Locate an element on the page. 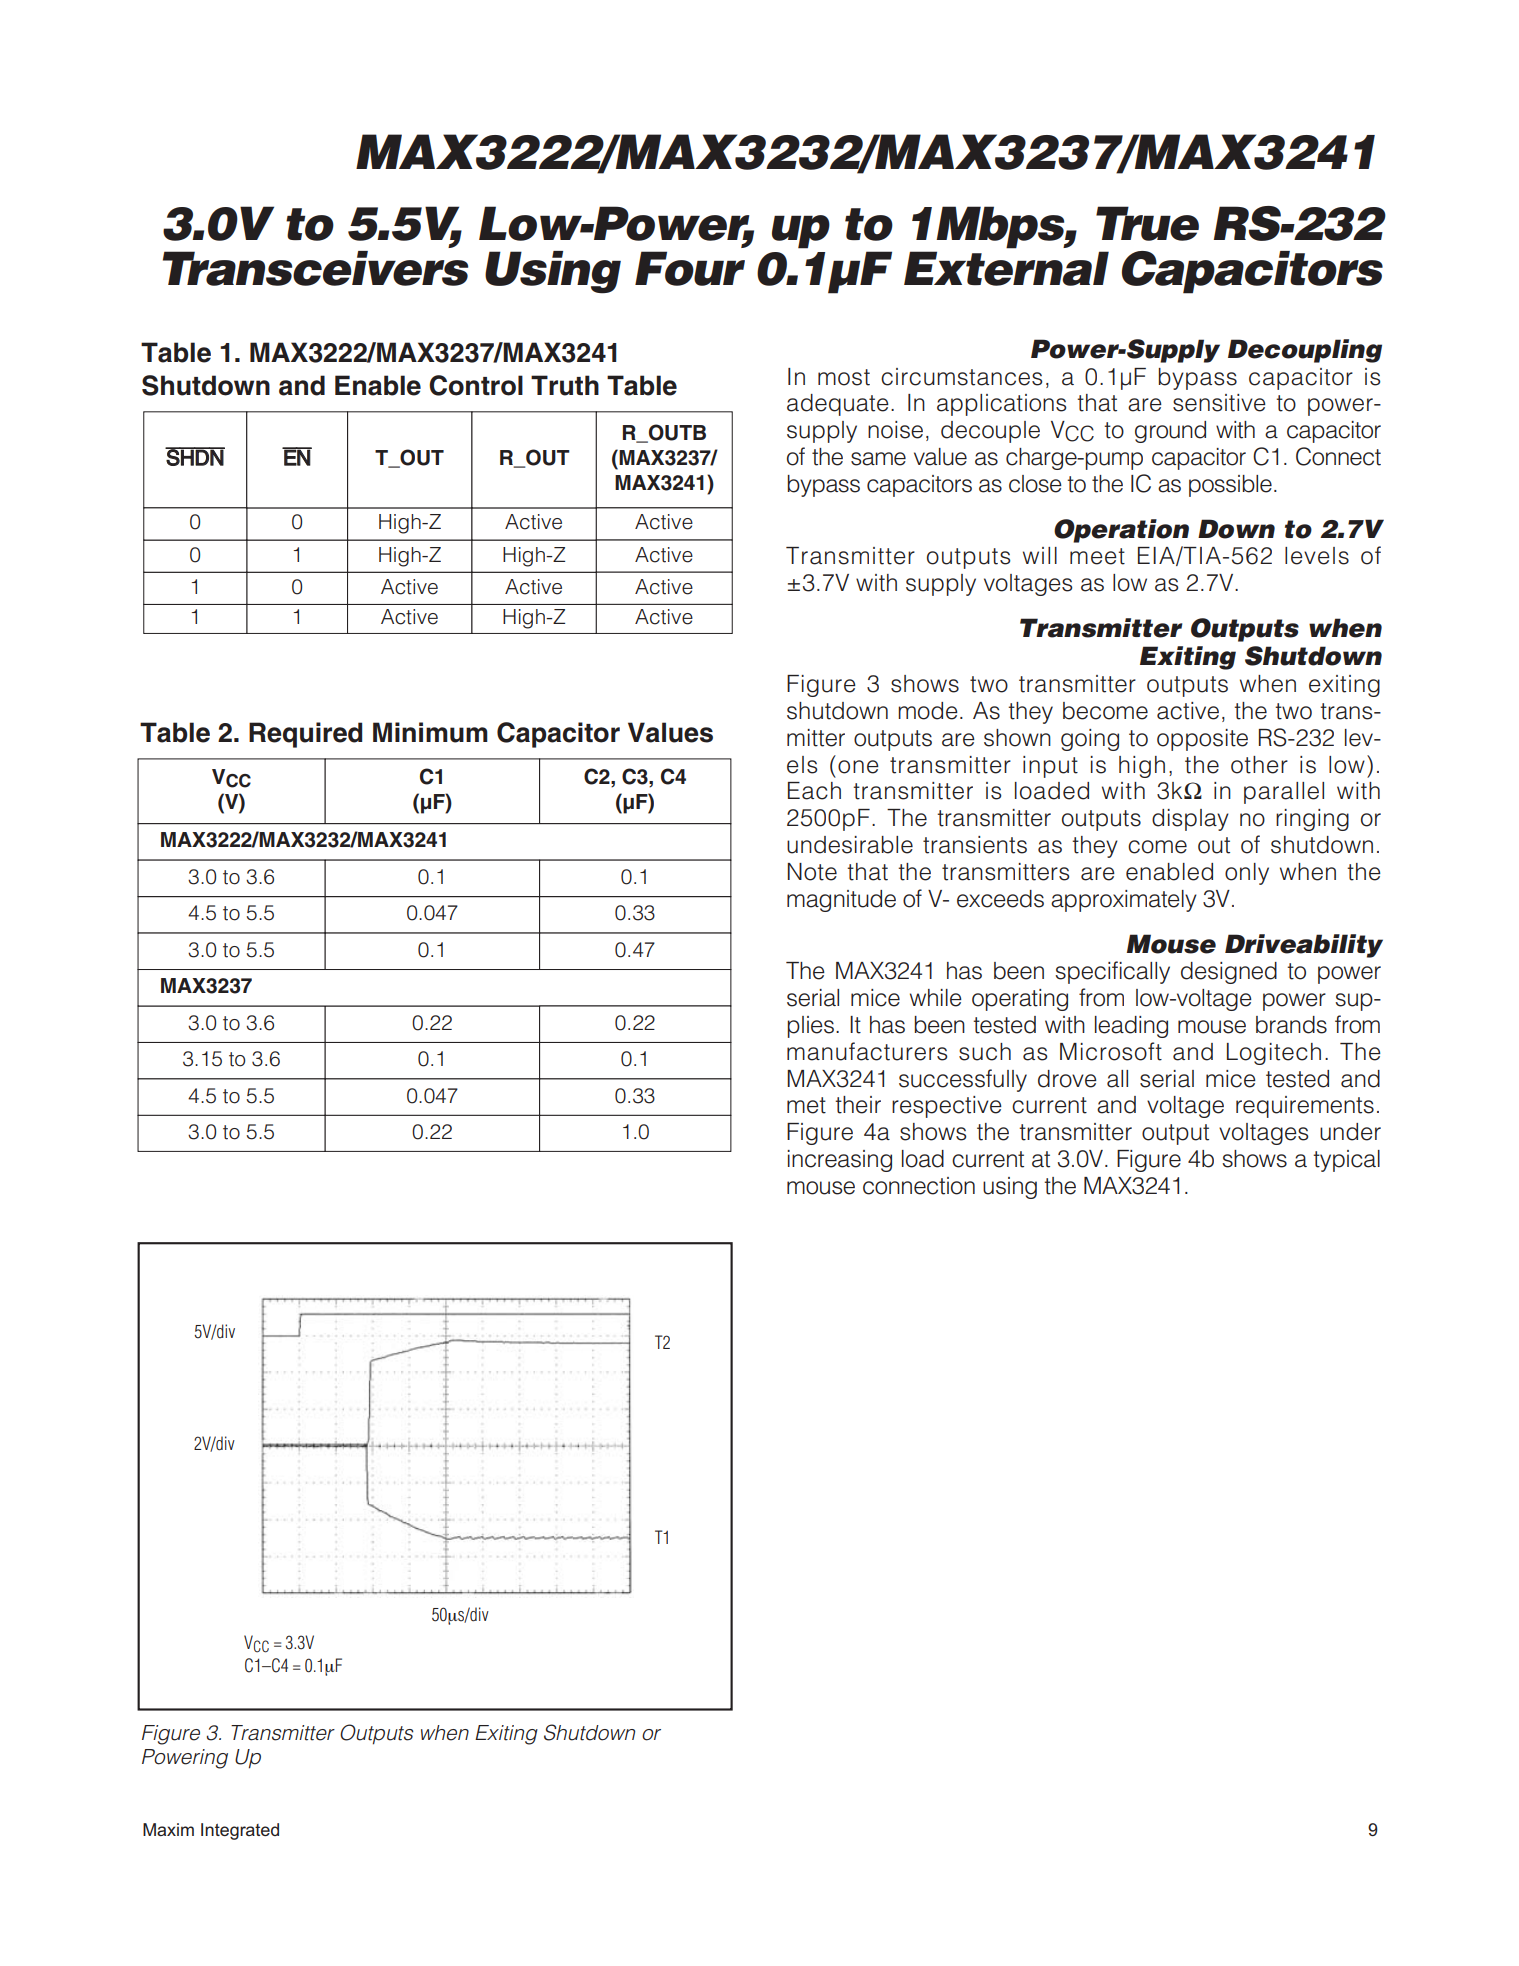 The width and height of the image is (1519, 1966). Each is located at coordinates (814, 791).
